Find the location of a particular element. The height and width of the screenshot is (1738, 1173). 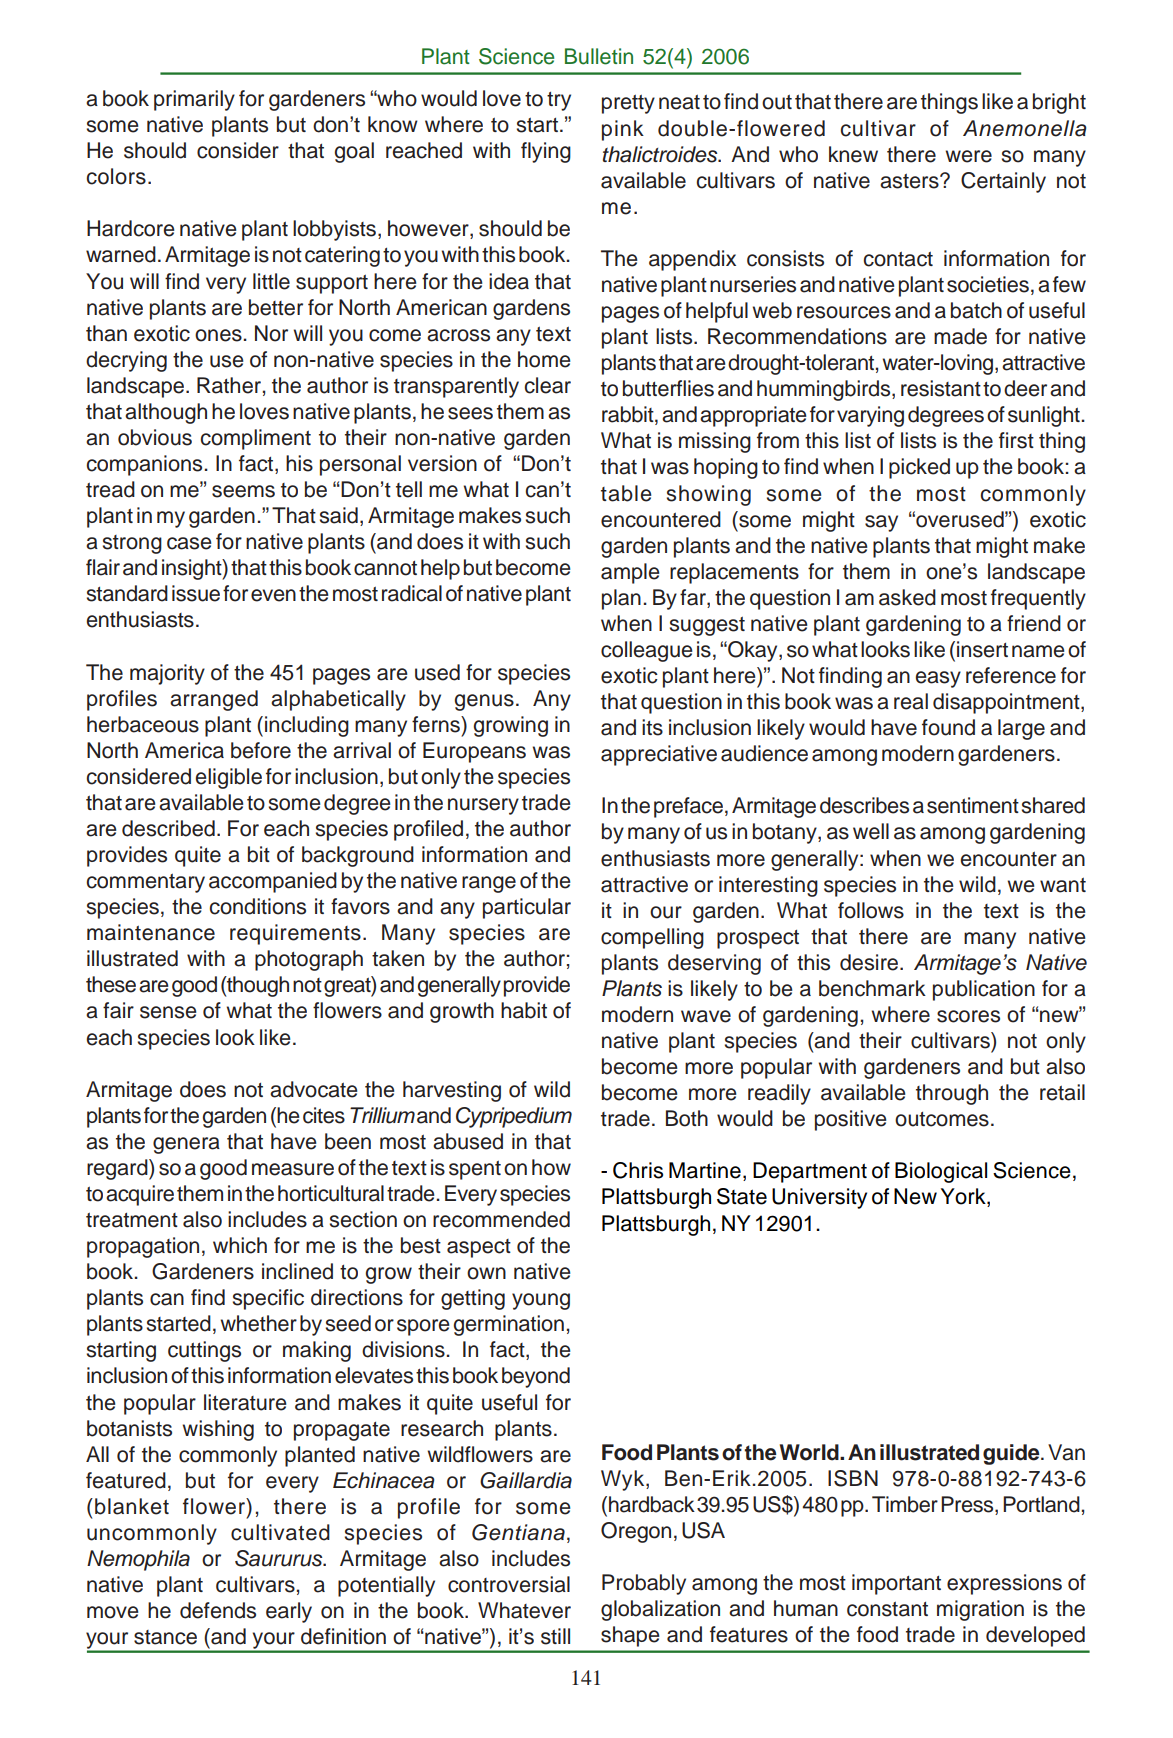

which is located at coordinates (240, 1245).
